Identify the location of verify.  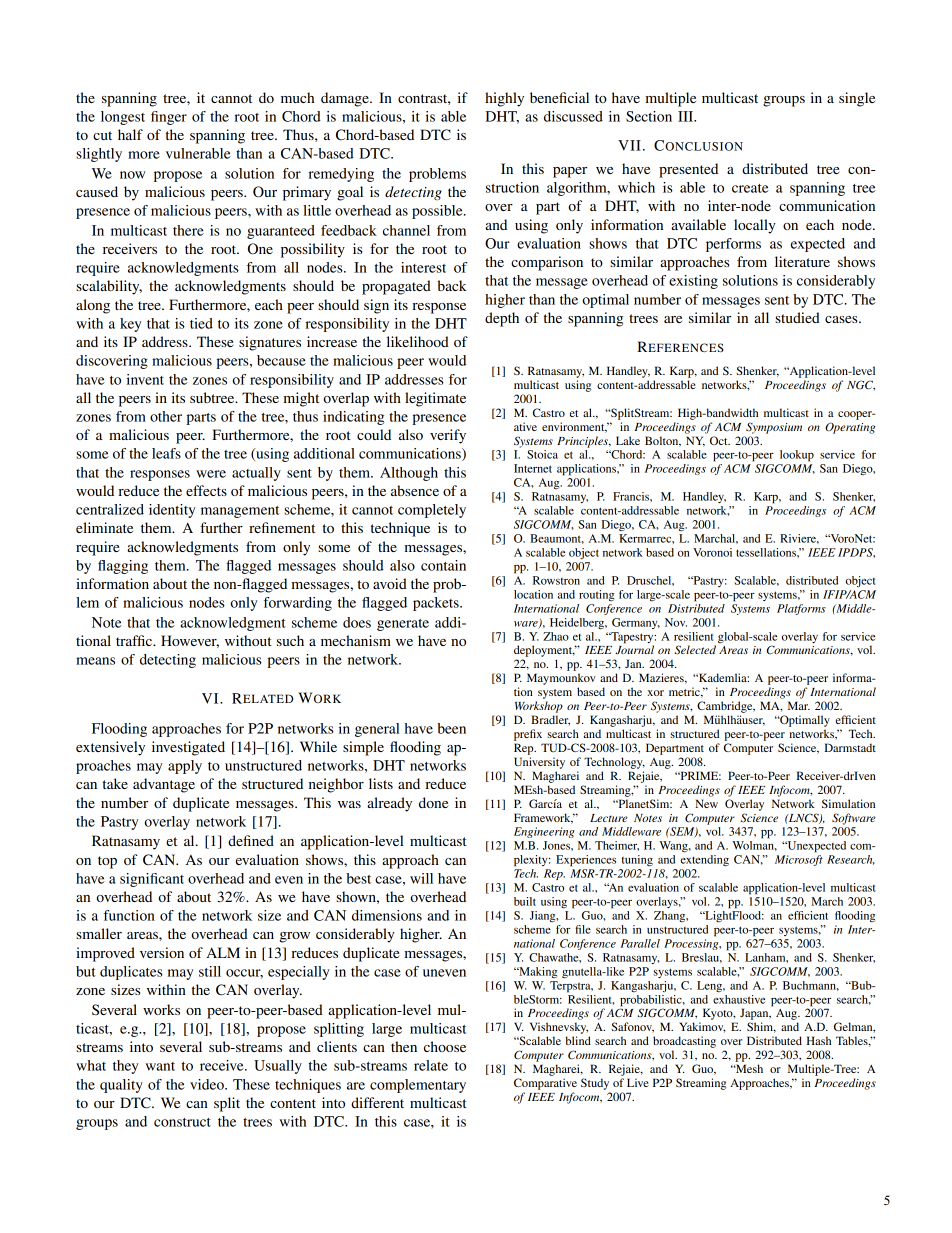
(448, 436).
